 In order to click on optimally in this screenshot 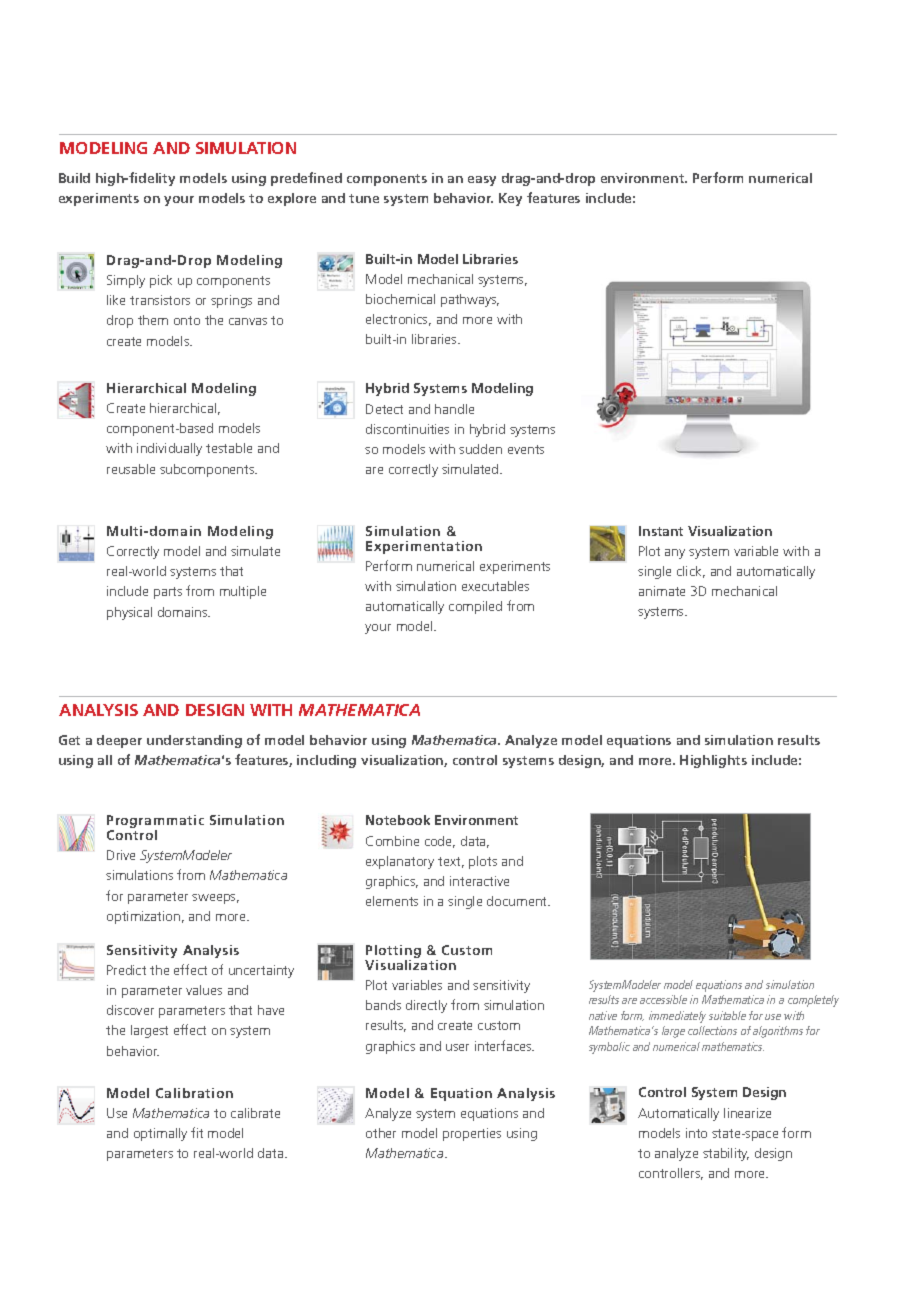, I will do `click(160, 1134)`.
